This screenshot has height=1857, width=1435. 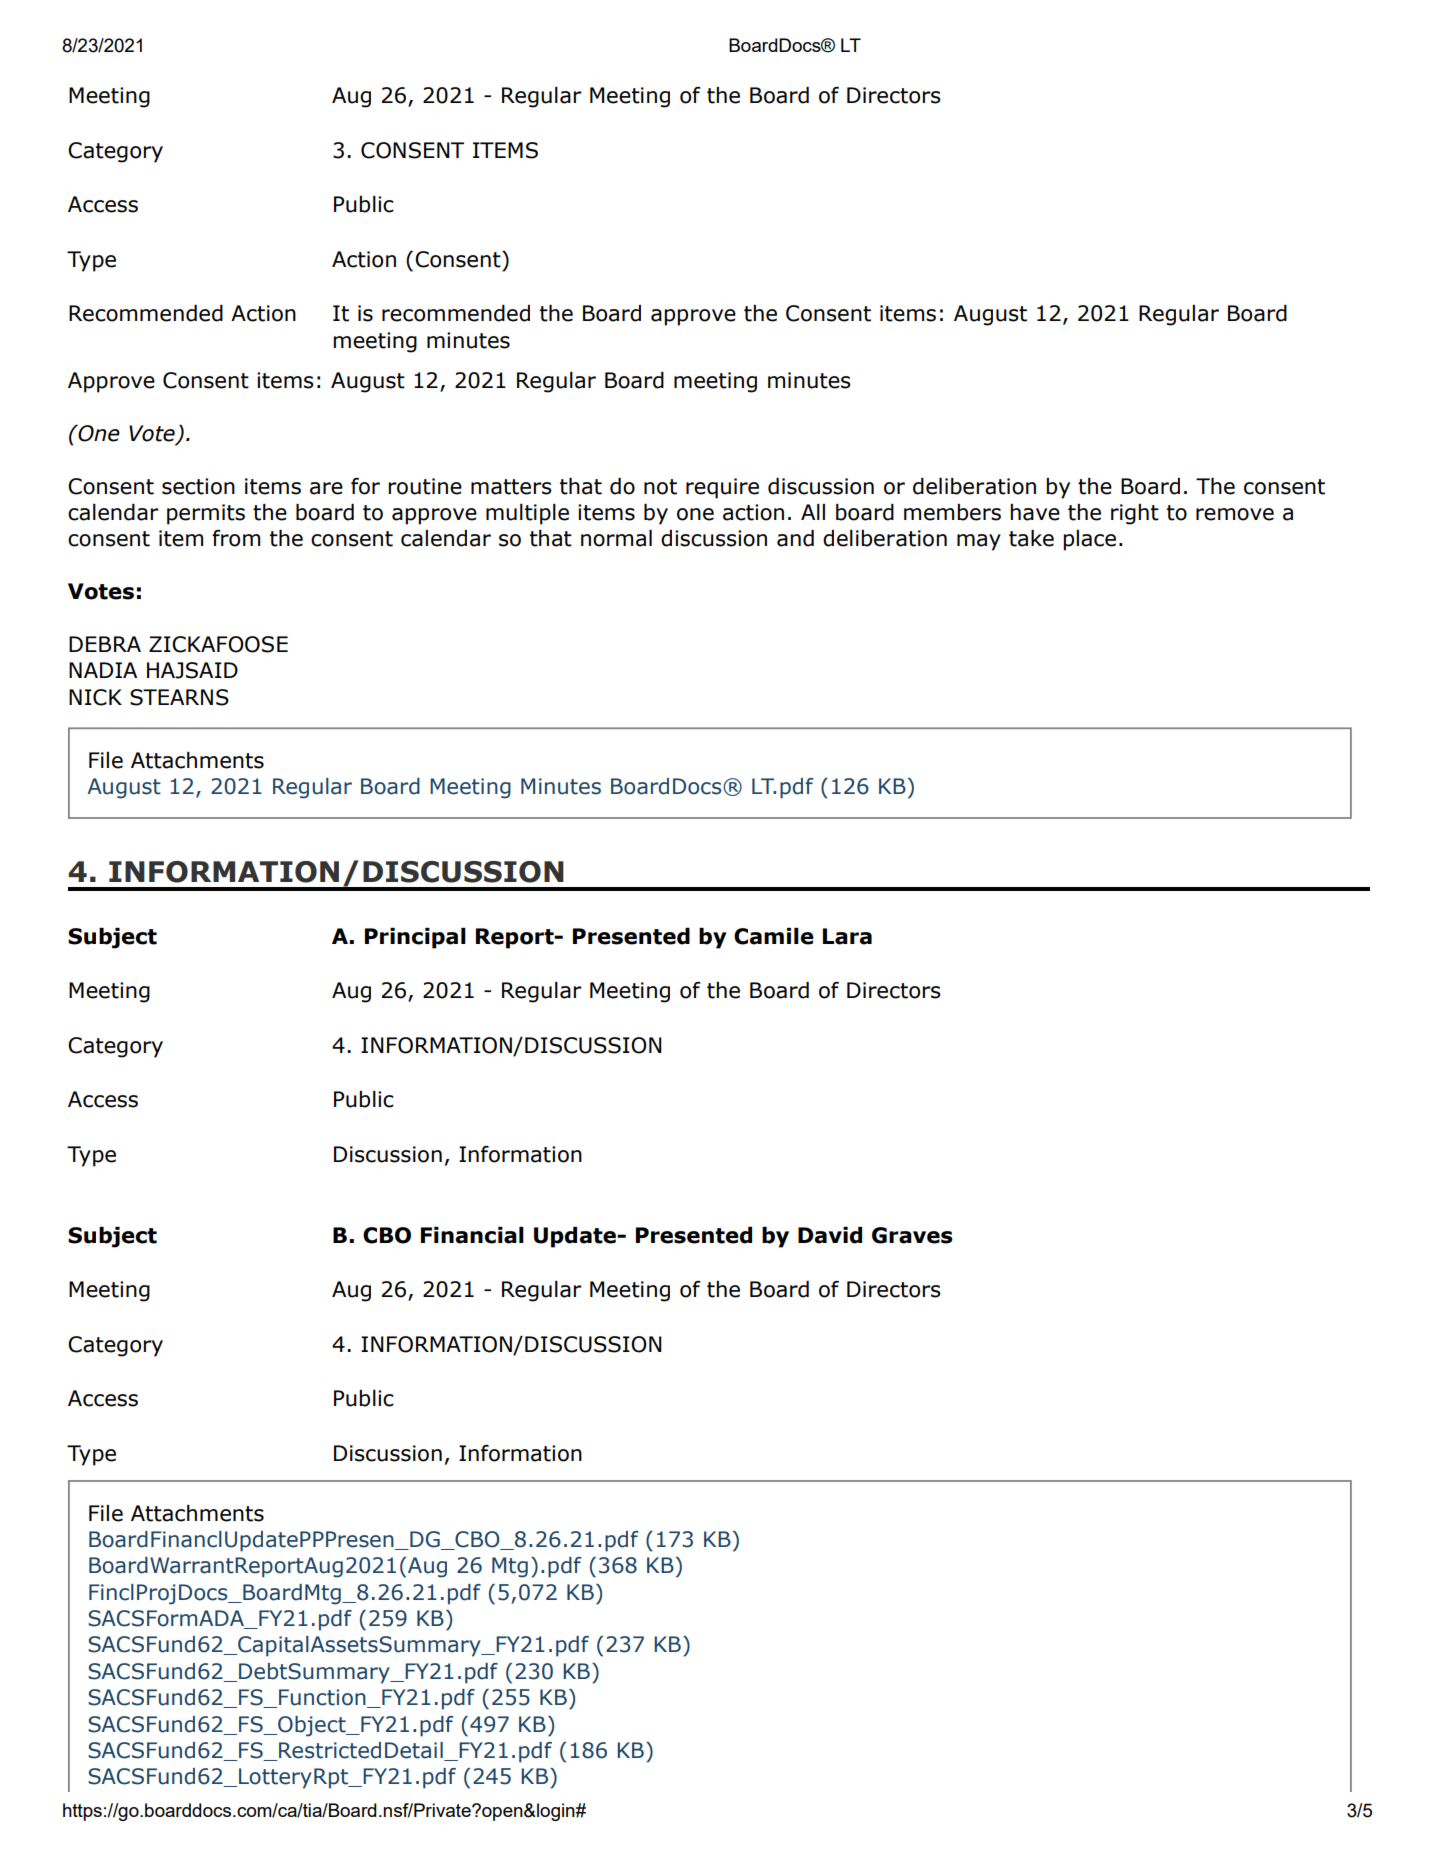 What do you see at coordinates (847, 936) in the screenshot?
I see `Lara` at bounding box center [847, 936].
